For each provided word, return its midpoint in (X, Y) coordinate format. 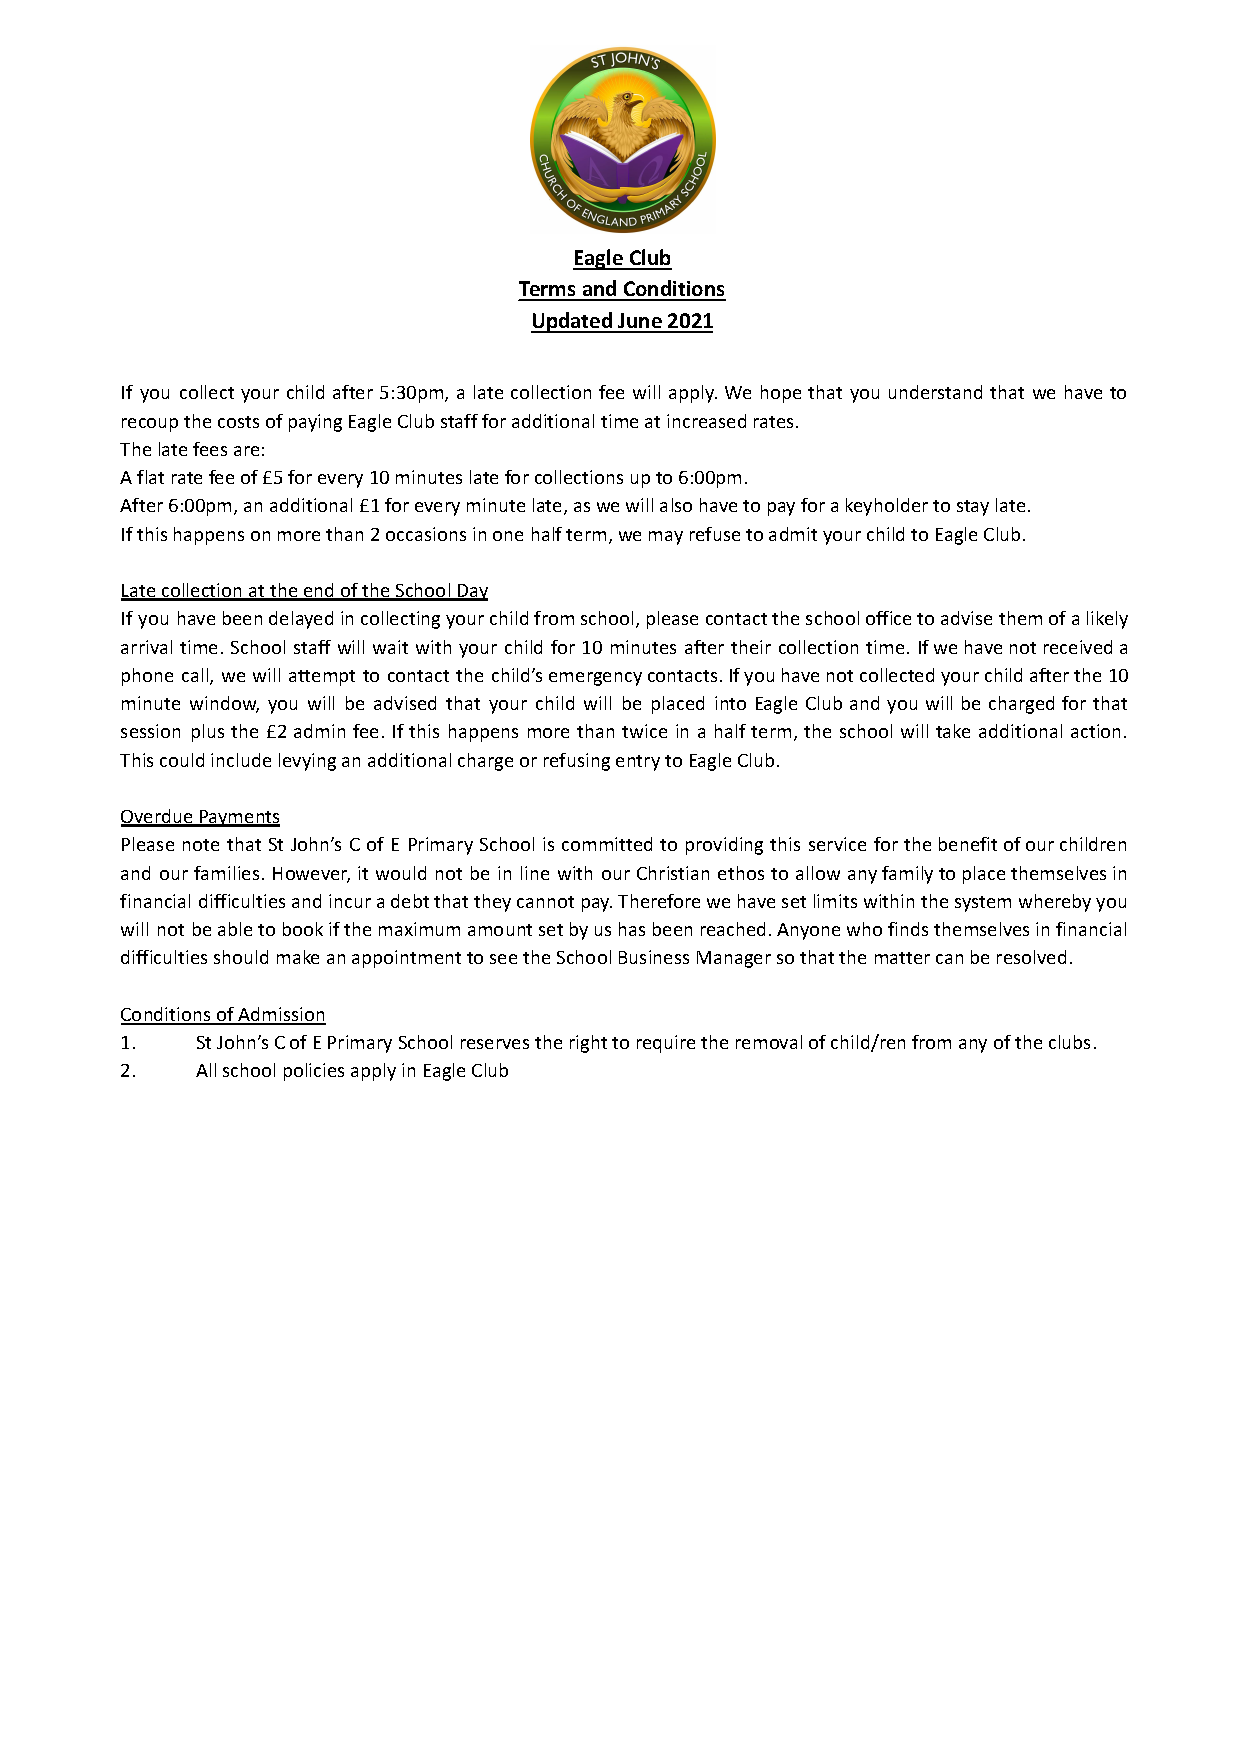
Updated (573, 322)
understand (935, 392)
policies (314, 1072)
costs (238, 422)
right (588, 1044)
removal (769, 1042)
